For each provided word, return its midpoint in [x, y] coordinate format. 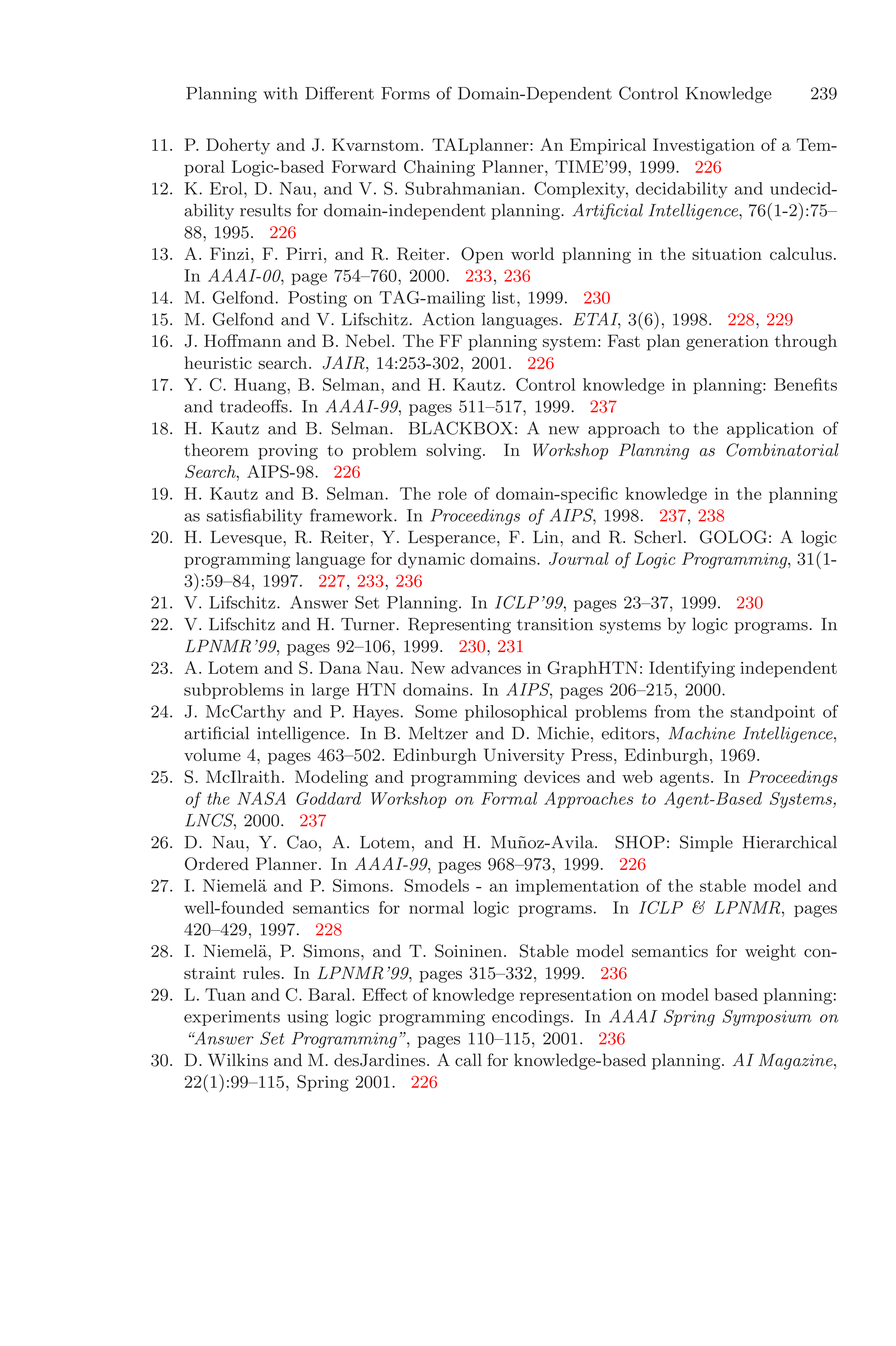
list [503, 297]
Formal [509, 798]
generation [727, 343]
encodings [530, 1018]
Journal [579, 558]
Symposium [767, 1017]
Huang [261, 386]
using [307, 1018]
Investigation [704, 146]
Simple [706, 843]
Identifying [692, 669]
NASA [261, 798]
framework [352, 515]
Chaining [439, 168]
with [280, 93]
